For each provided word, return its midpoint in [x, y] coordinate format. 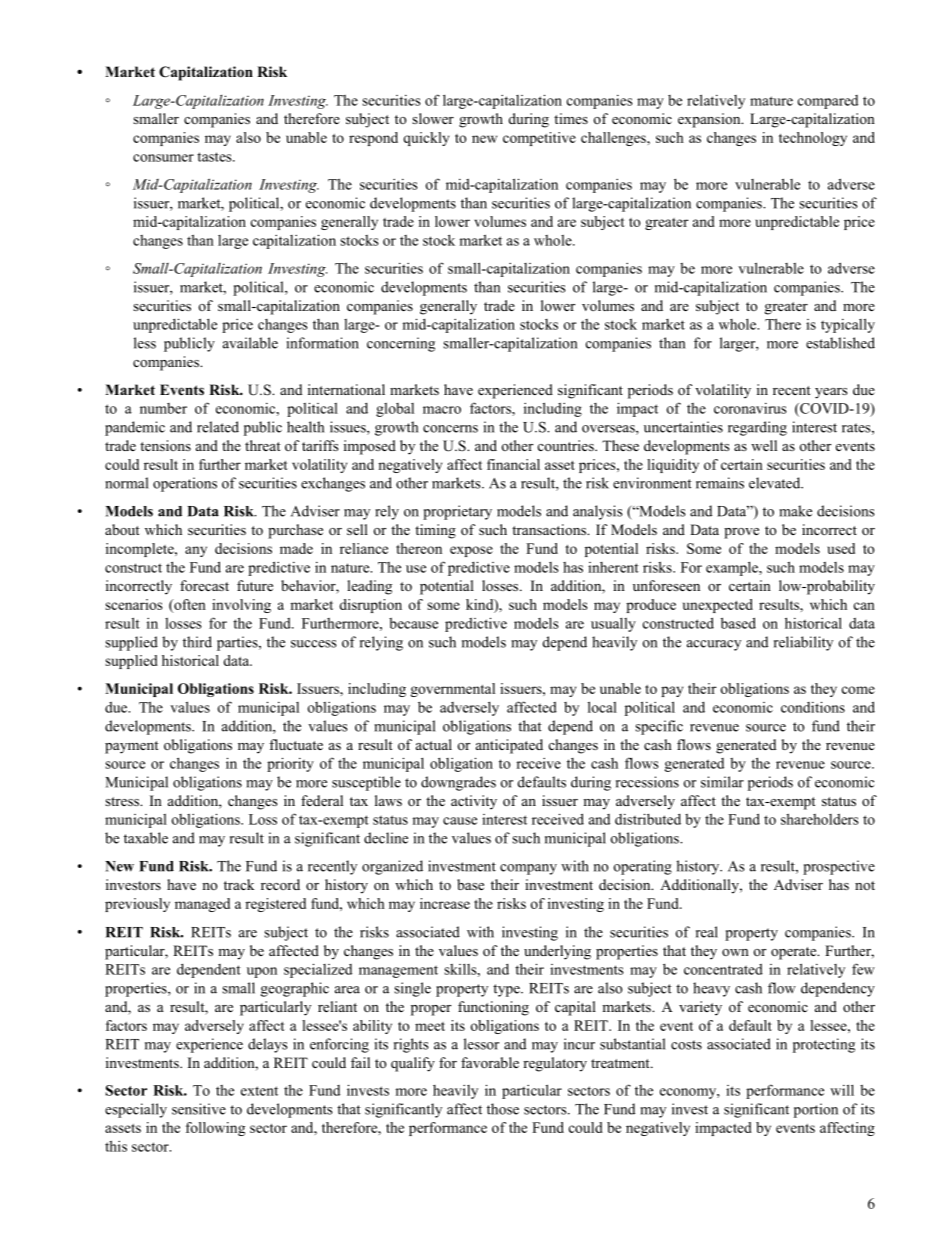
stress [123, 801]
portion [816, 1110]
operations [185, 484]
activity [474, 802]
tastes [215, 157]
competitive [539, 139]
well [764, 445]
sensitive [199, 1109]
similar [722, 782]
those [503, 1109]
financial [513, 464]
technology [813, 139]
